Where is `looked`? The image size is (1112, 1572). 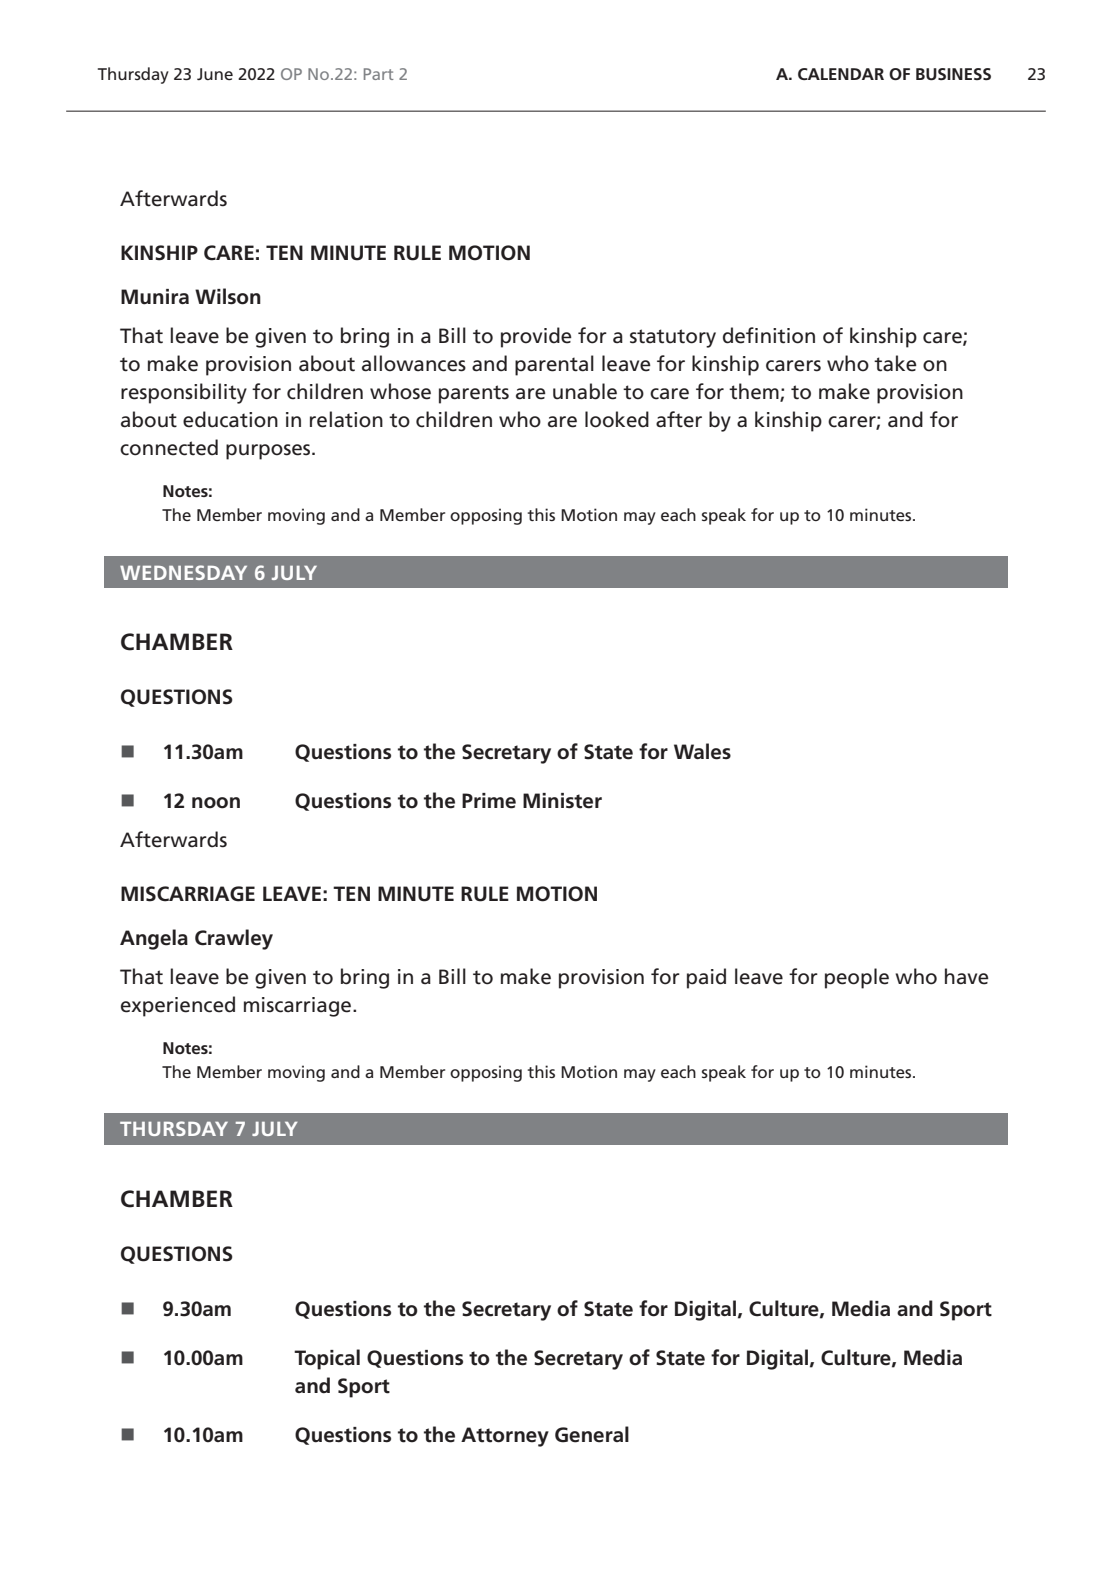
looked is located at coordinates (617, 419).
